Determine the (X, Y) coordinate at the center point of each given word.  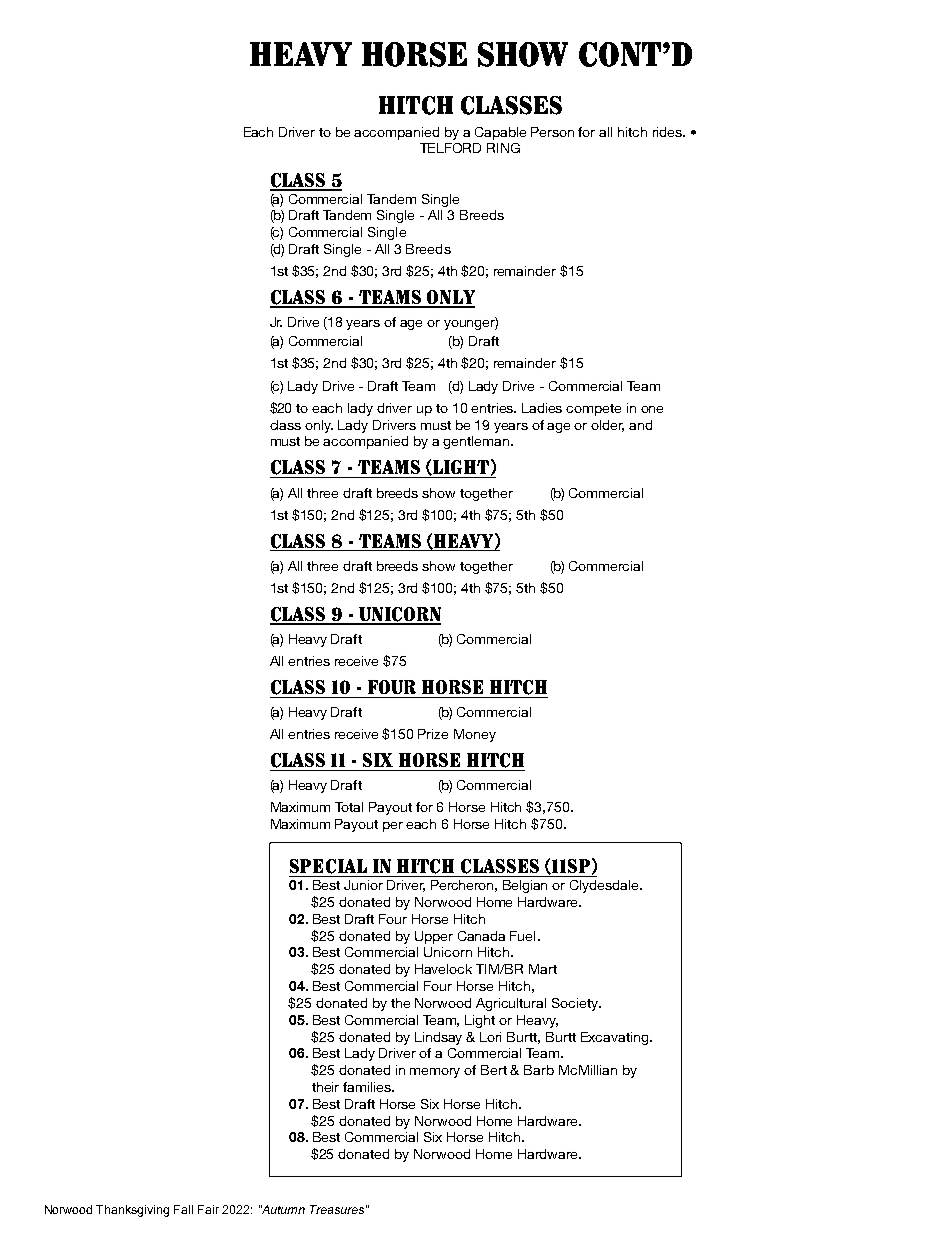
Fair (208, 1209)
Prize (433, 734)
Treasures (337, 1209)
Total (349, 807)
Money (475, 735)
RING (503, 148)
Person (552, 132)
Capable (500, 133)
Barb (539, 1070)
